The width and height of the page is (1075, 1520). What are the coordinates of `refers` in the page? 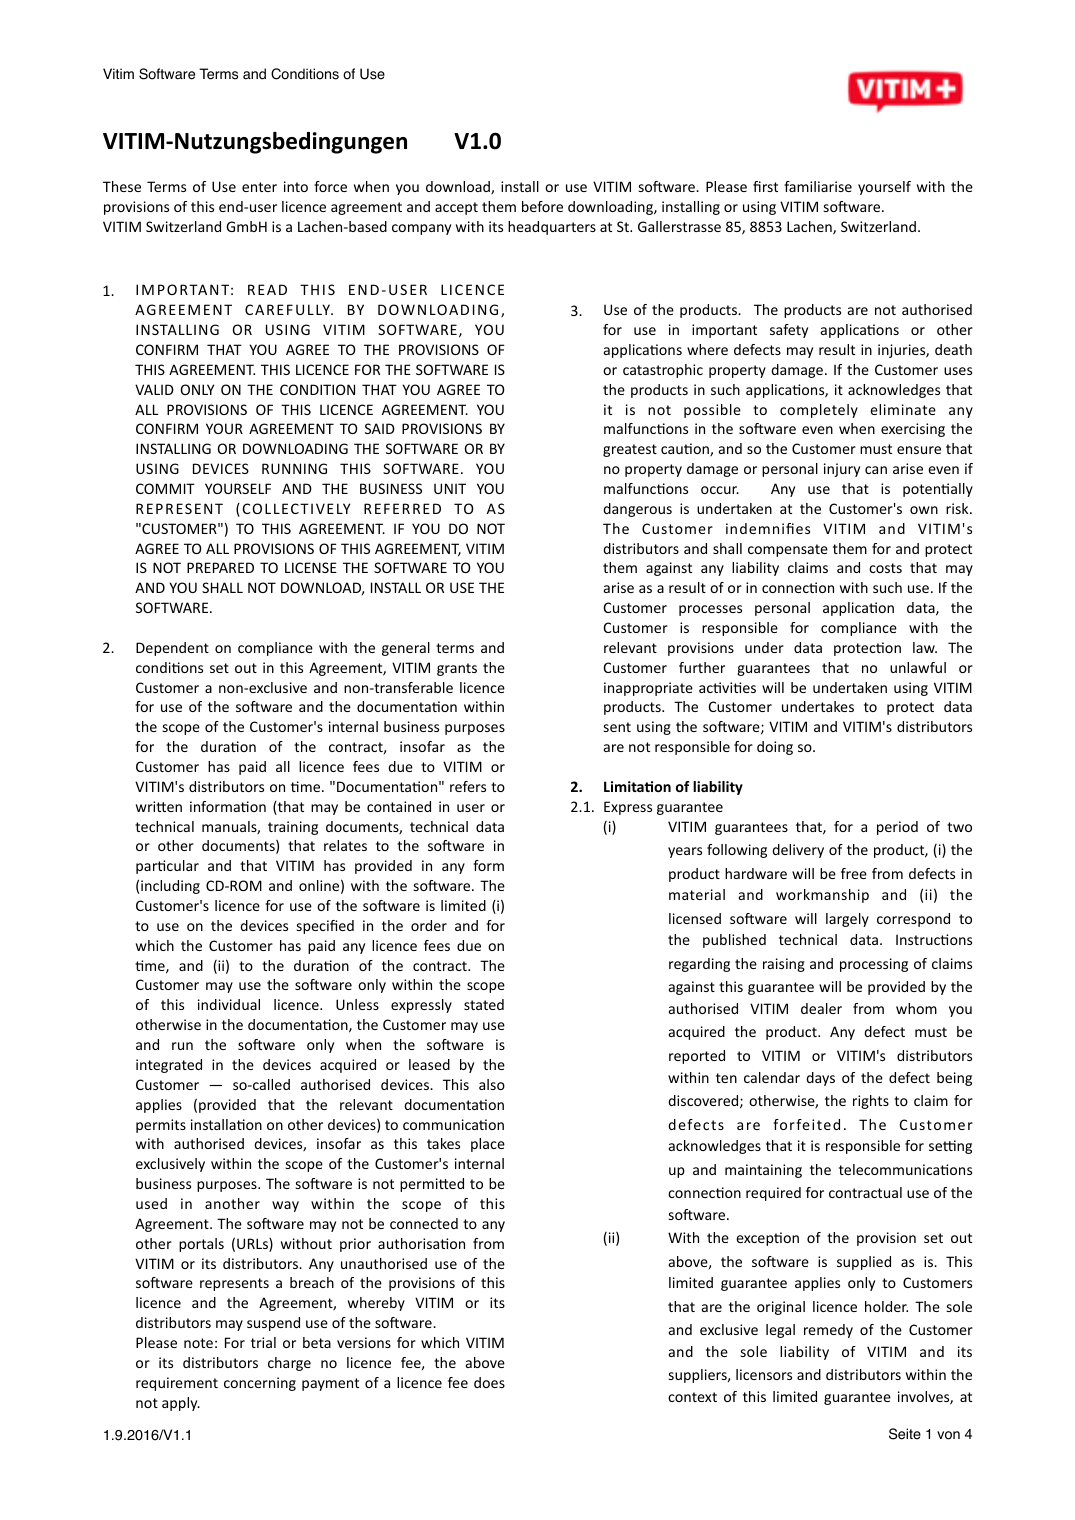 It's located at (468, 786).
